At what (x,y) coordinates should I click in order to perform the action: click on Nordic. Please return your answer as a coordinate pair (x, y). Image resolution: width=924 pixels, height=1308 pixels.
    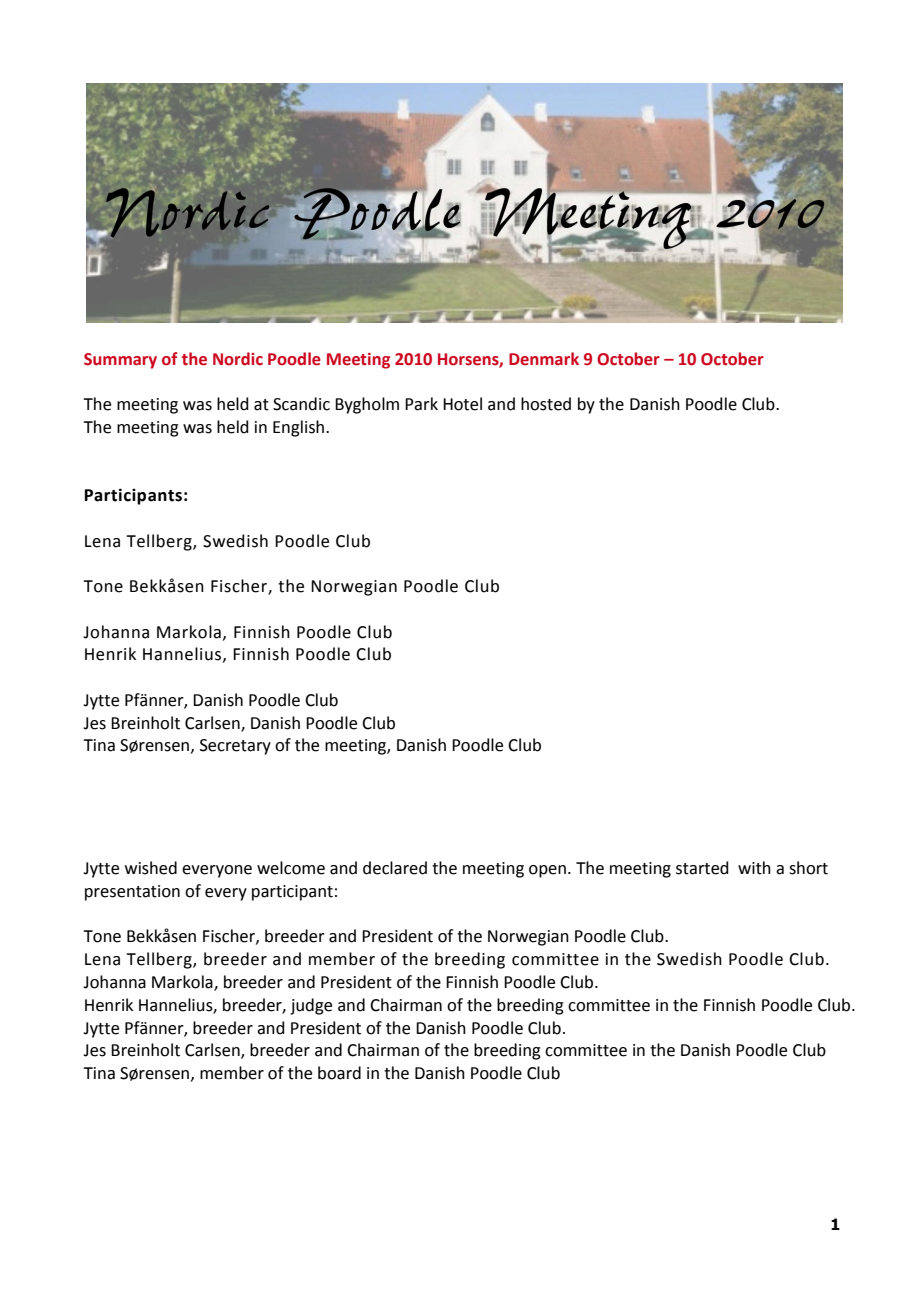
    Looking at the image, I should click on (238, 359).
